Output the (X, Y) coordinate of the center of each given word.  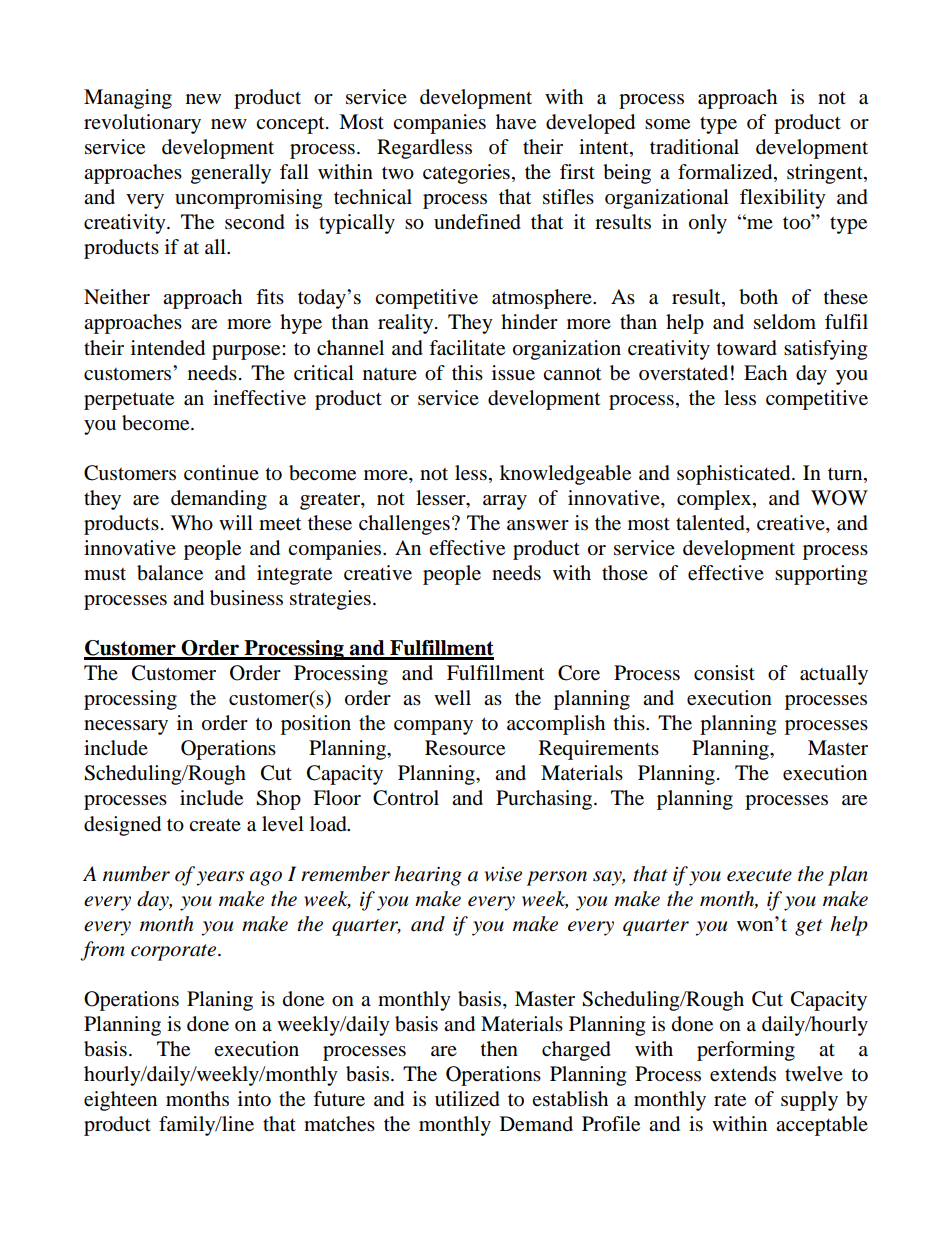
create (215, 825)
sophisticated (735, 475)
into (254, 1099)
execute (759, 875)
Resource (465, 748)
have (516, 122)
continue (221, 473)
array (505, 502)
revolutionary (142, 124)
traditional (694, 147)
